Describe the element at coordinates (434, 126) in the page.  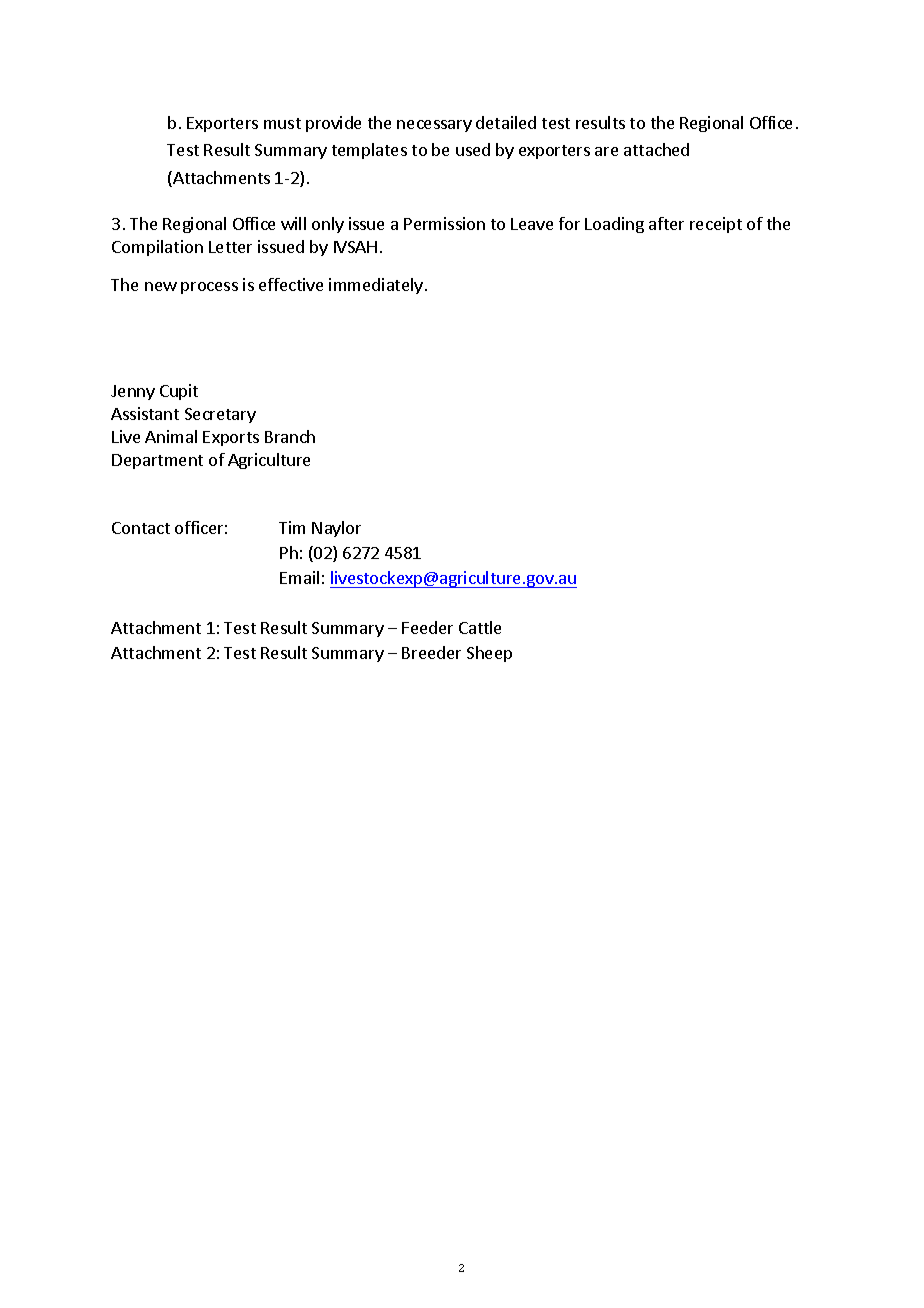
I see `necessary` at that location.
